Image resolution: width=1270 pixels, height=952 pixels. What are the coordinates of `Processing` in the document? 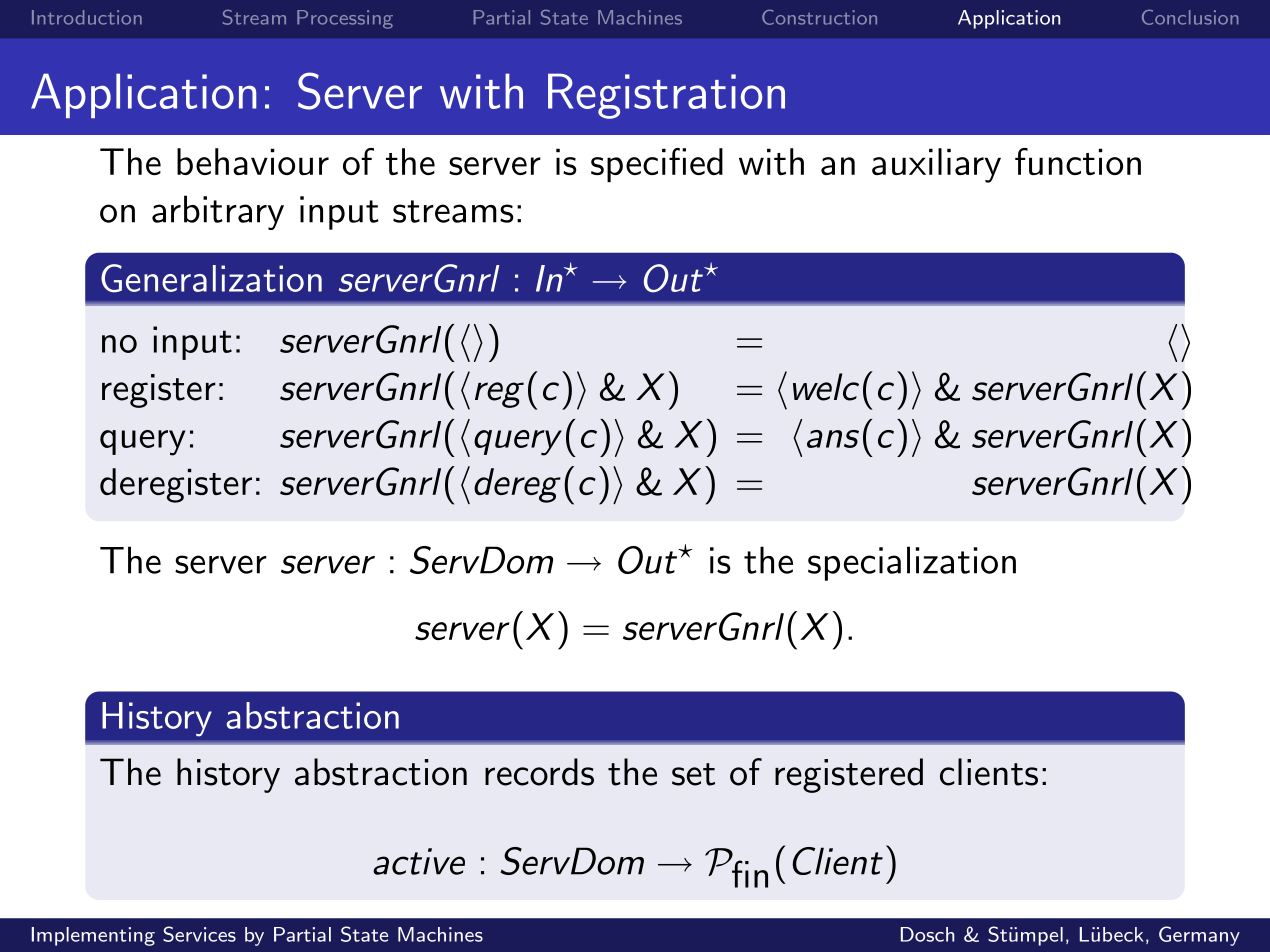 It's located at (345, 19).
